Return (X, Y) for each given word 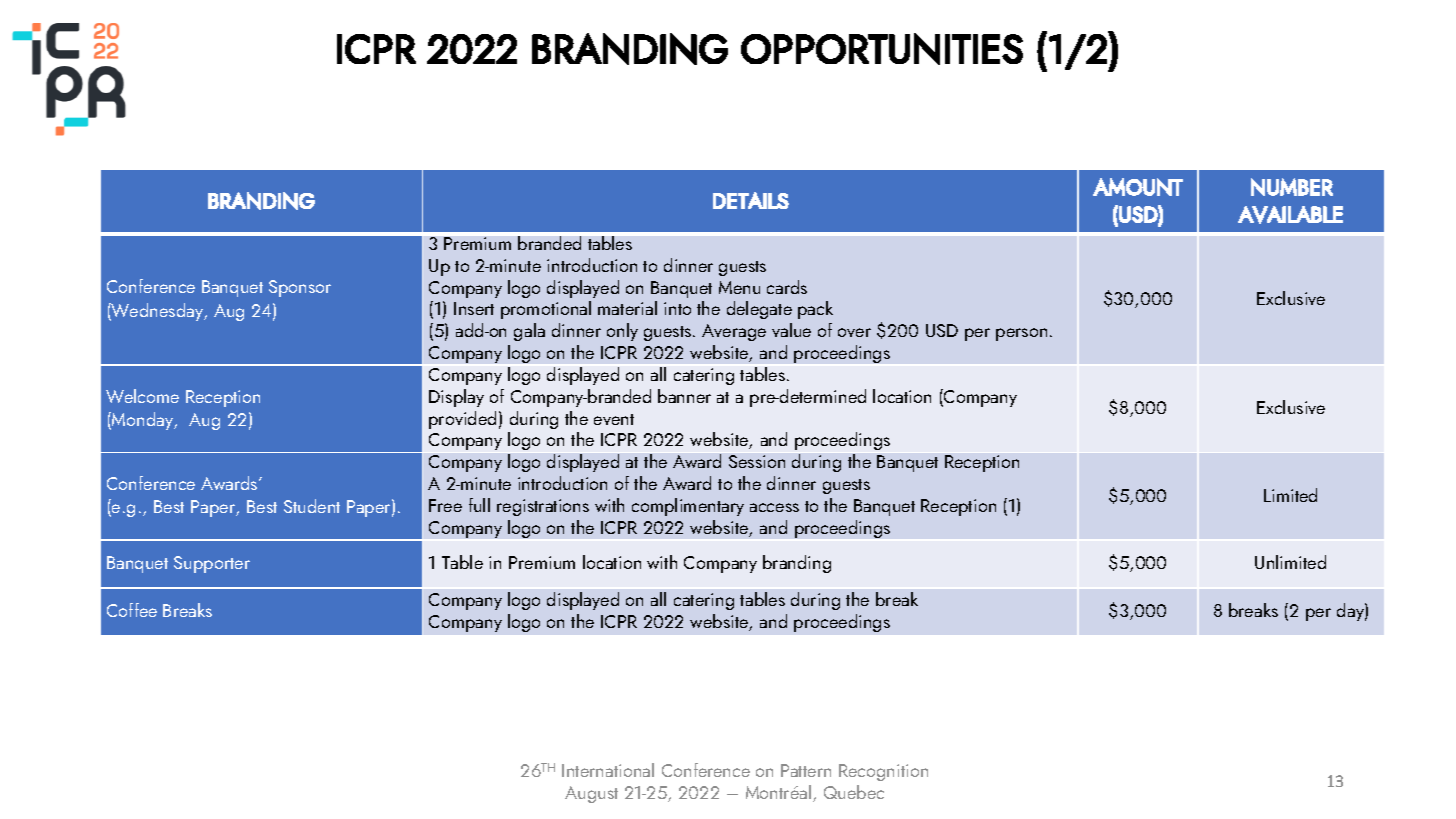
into (677, 308)
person (1021, 334)
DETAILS (751, 200)
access (774, 507)
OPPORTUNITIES (882, 49)
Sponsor (300, 288)
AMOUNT (1138, 187)
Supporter (212, 564)
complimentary (688, 507)
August (591, 794)
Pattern (806, 770)
